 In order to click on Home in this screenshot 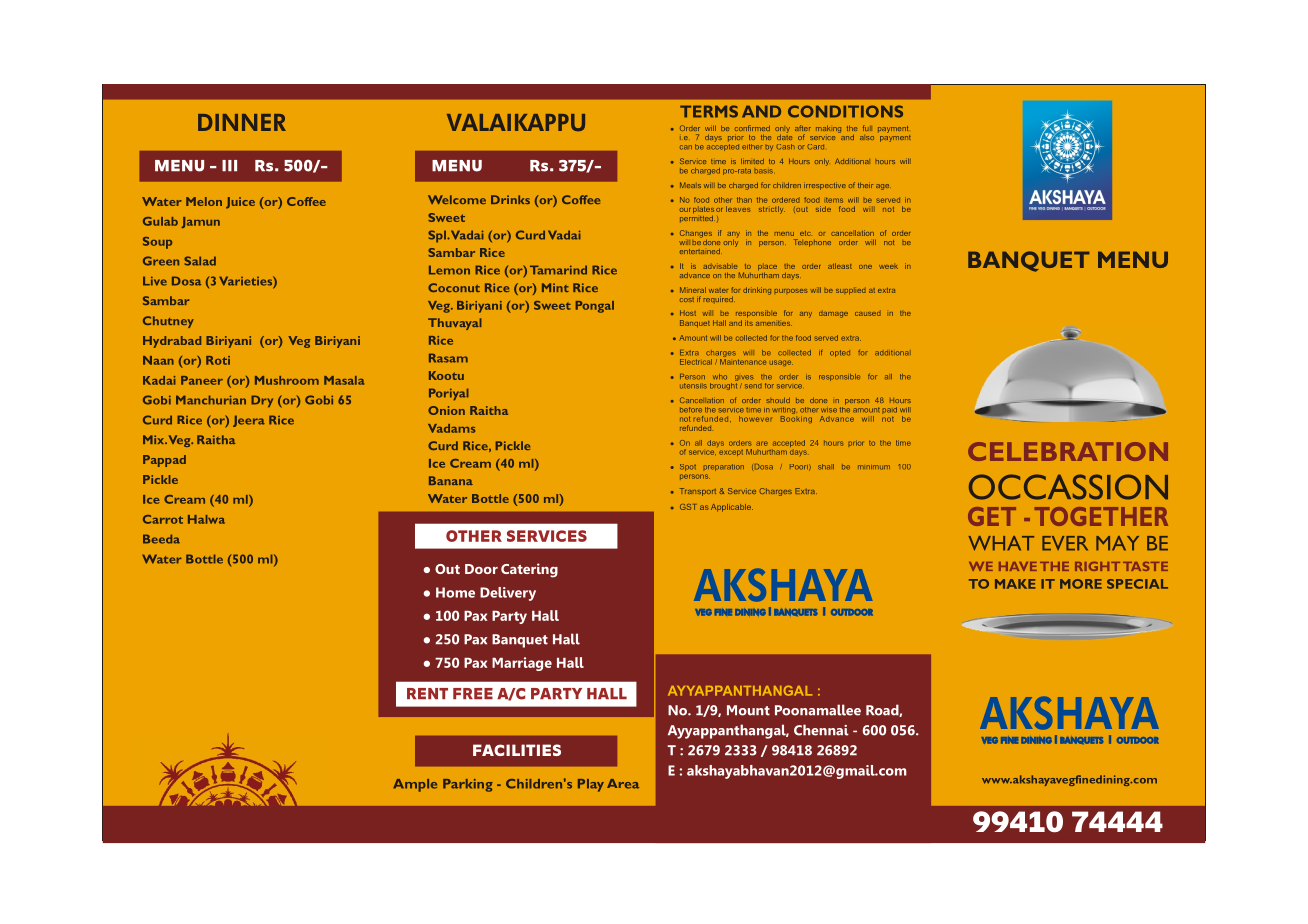, I will do `click(455, 592)`.
